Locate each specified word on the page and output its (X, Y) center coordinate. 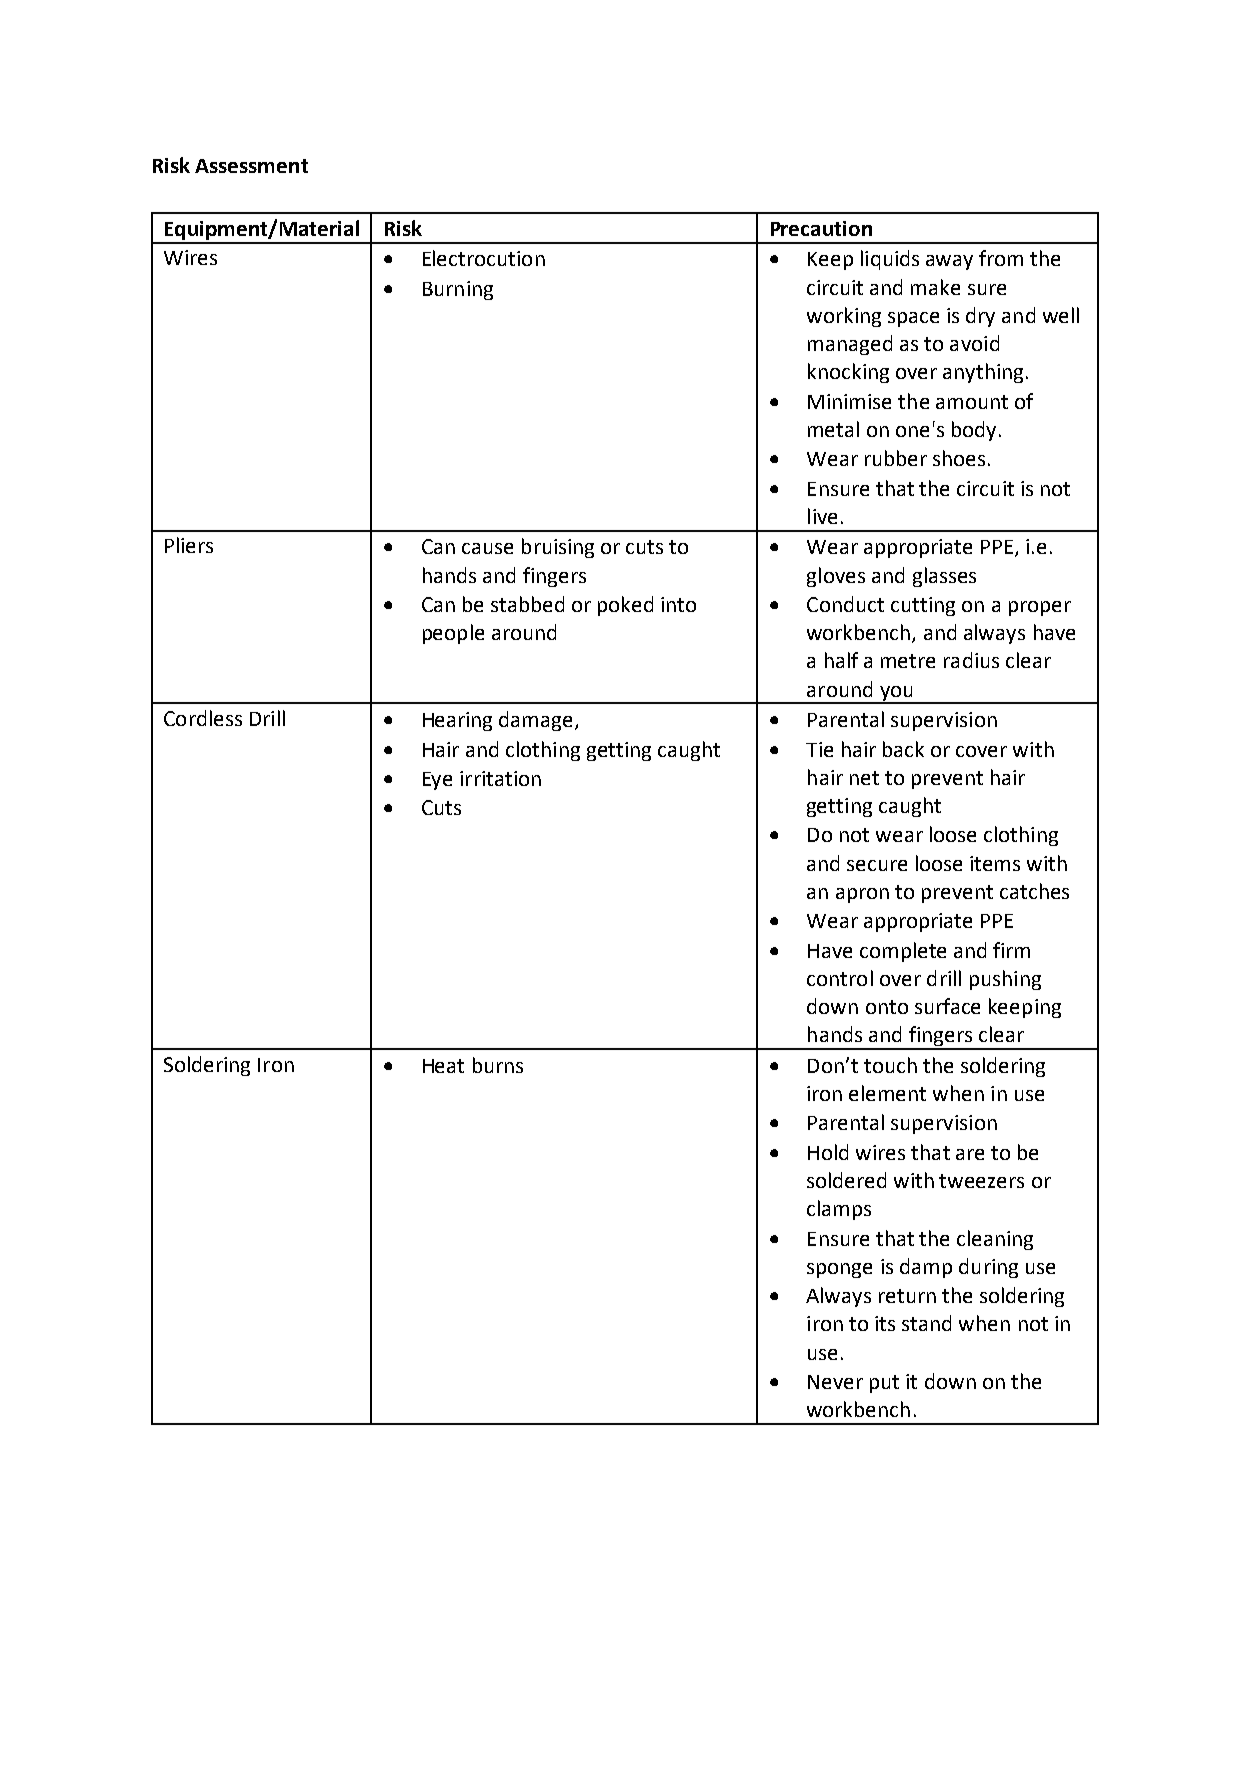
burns (498, 1065)
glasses (944, 577)
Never (835, 1382)
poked (625, 606)
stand (926, 1323)
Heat (443, 1066)
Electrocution (484, 258)
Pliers (189, 545)
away (949, 262)
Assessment (251, 166)
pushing (1005, 980)
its (885, 1323)
